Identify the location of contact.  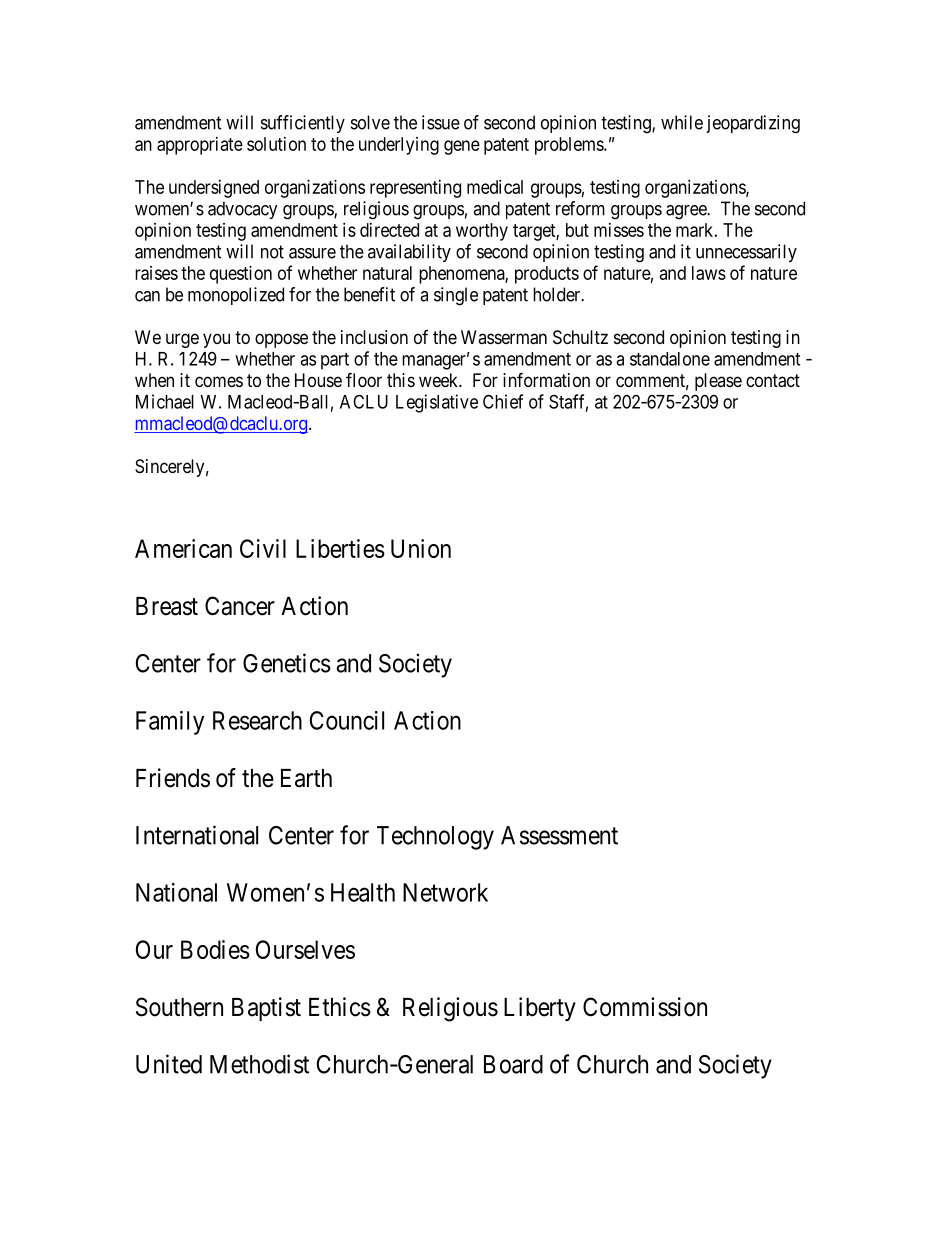
(773, 381).
